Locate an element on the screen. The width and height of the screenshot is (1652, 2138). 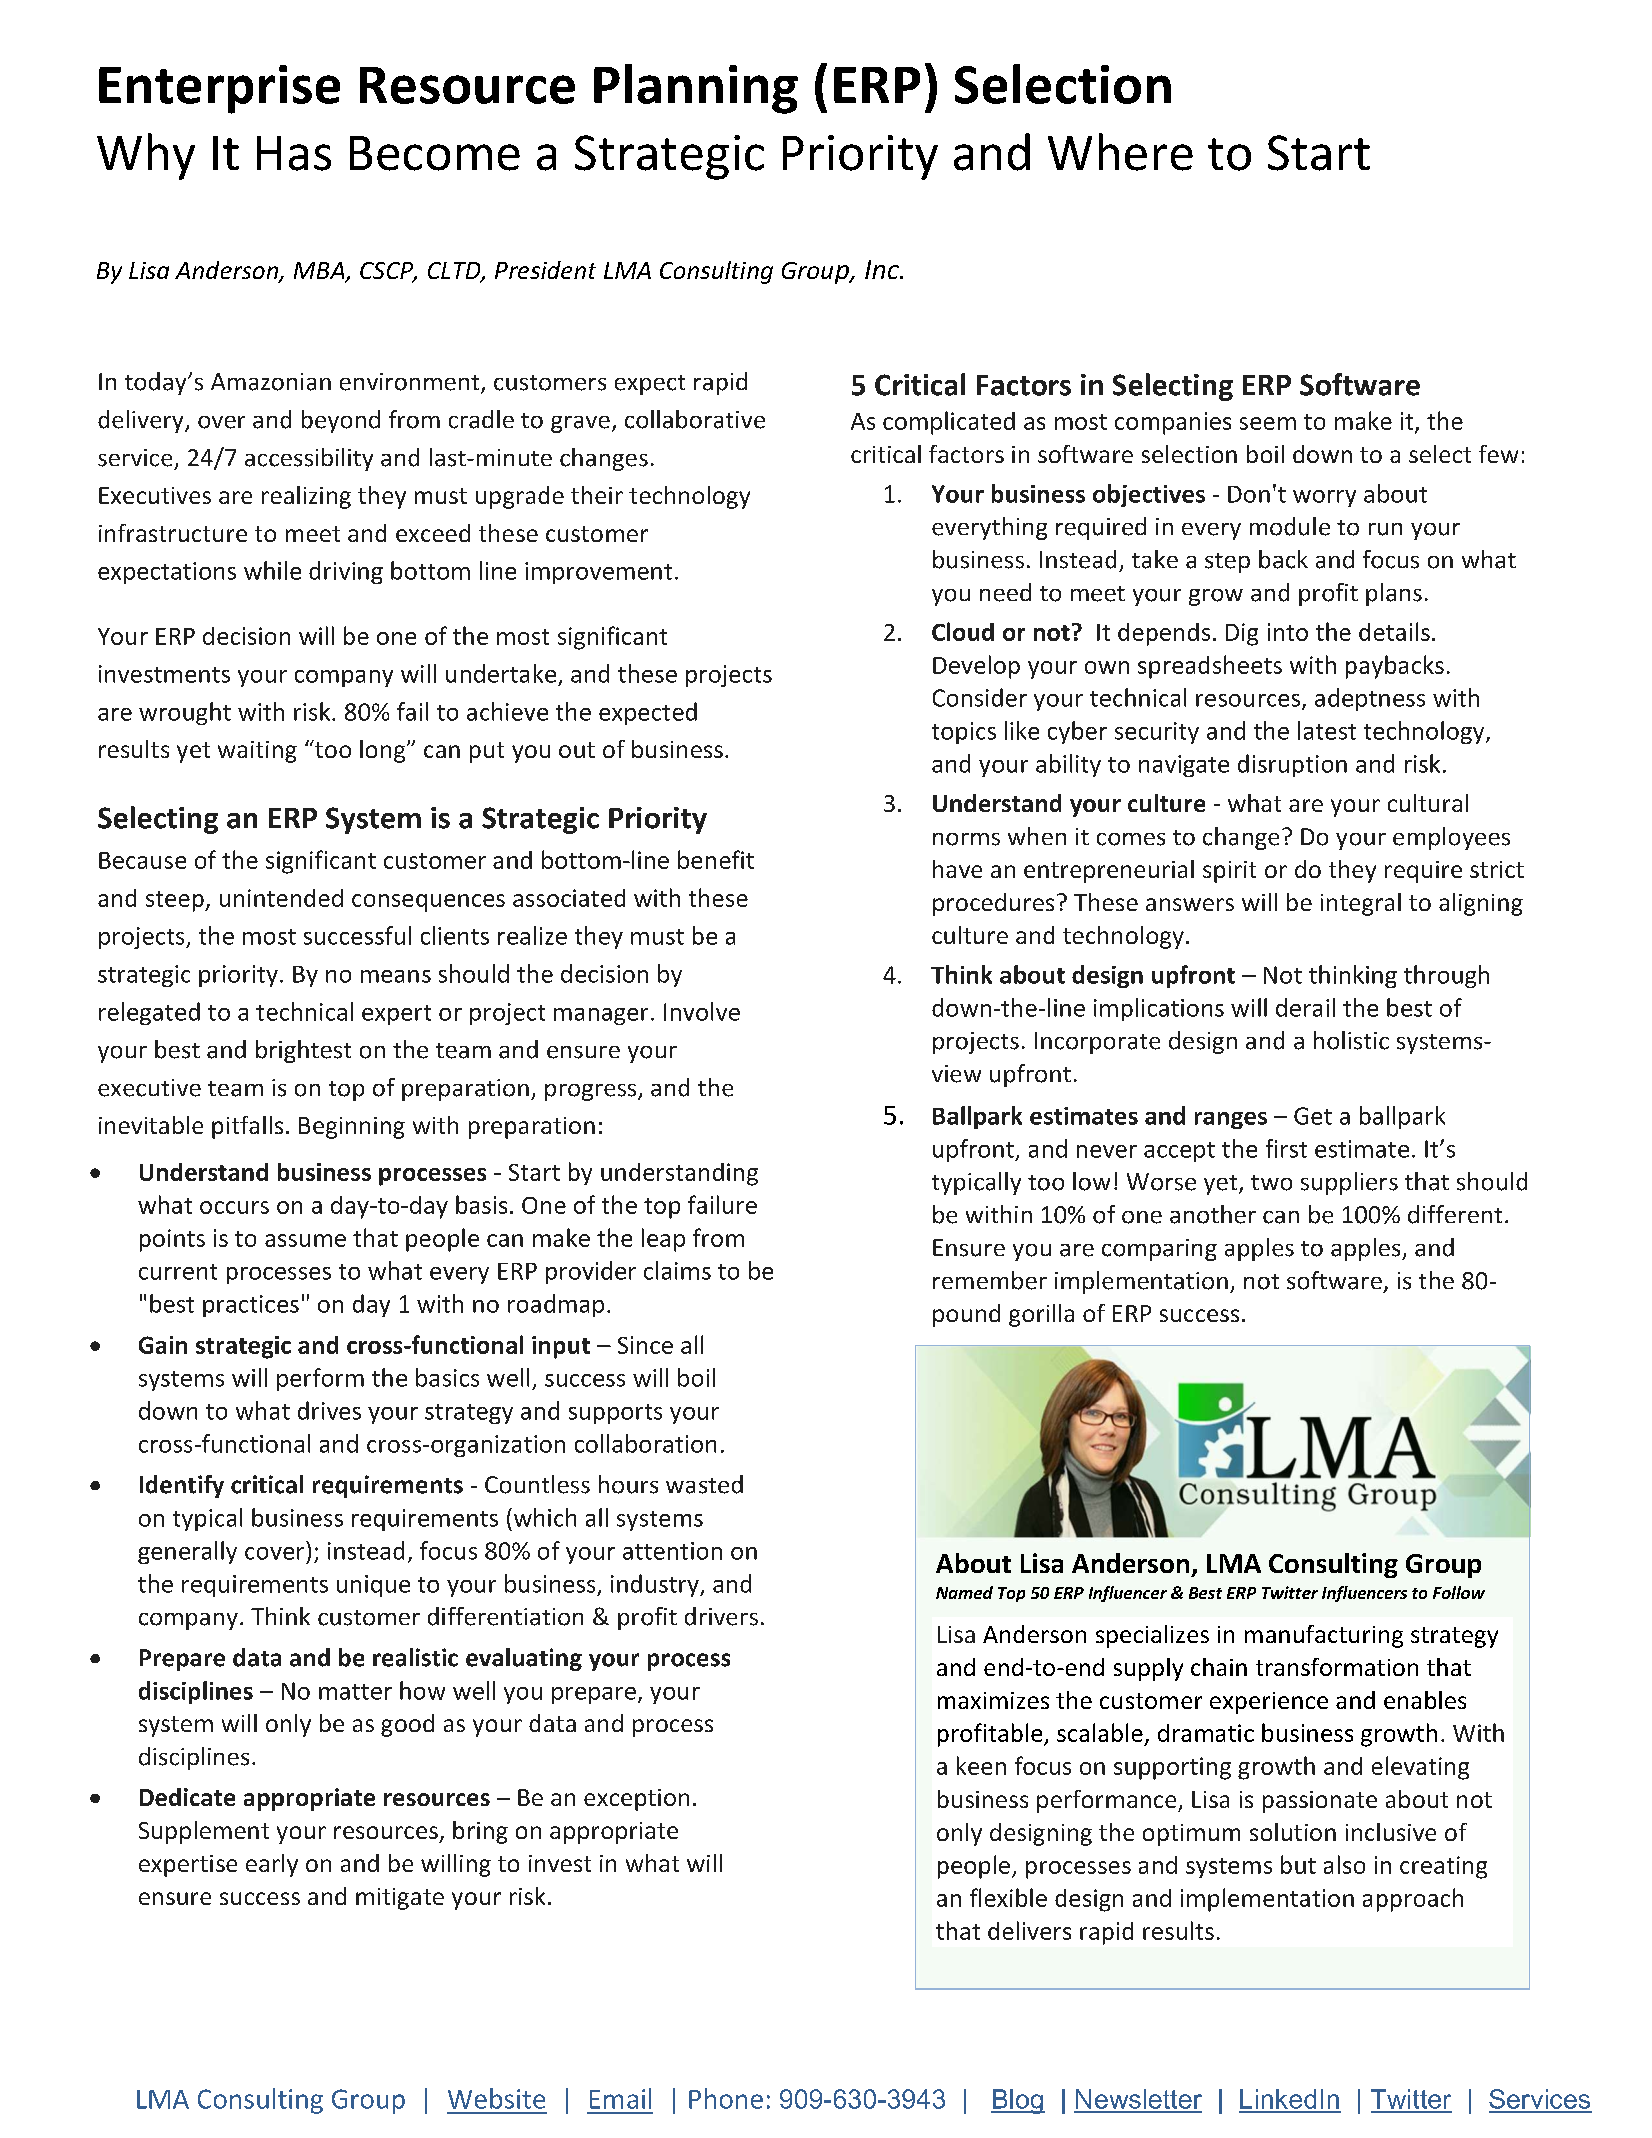
Website is located at coordinates (496, 2098).
